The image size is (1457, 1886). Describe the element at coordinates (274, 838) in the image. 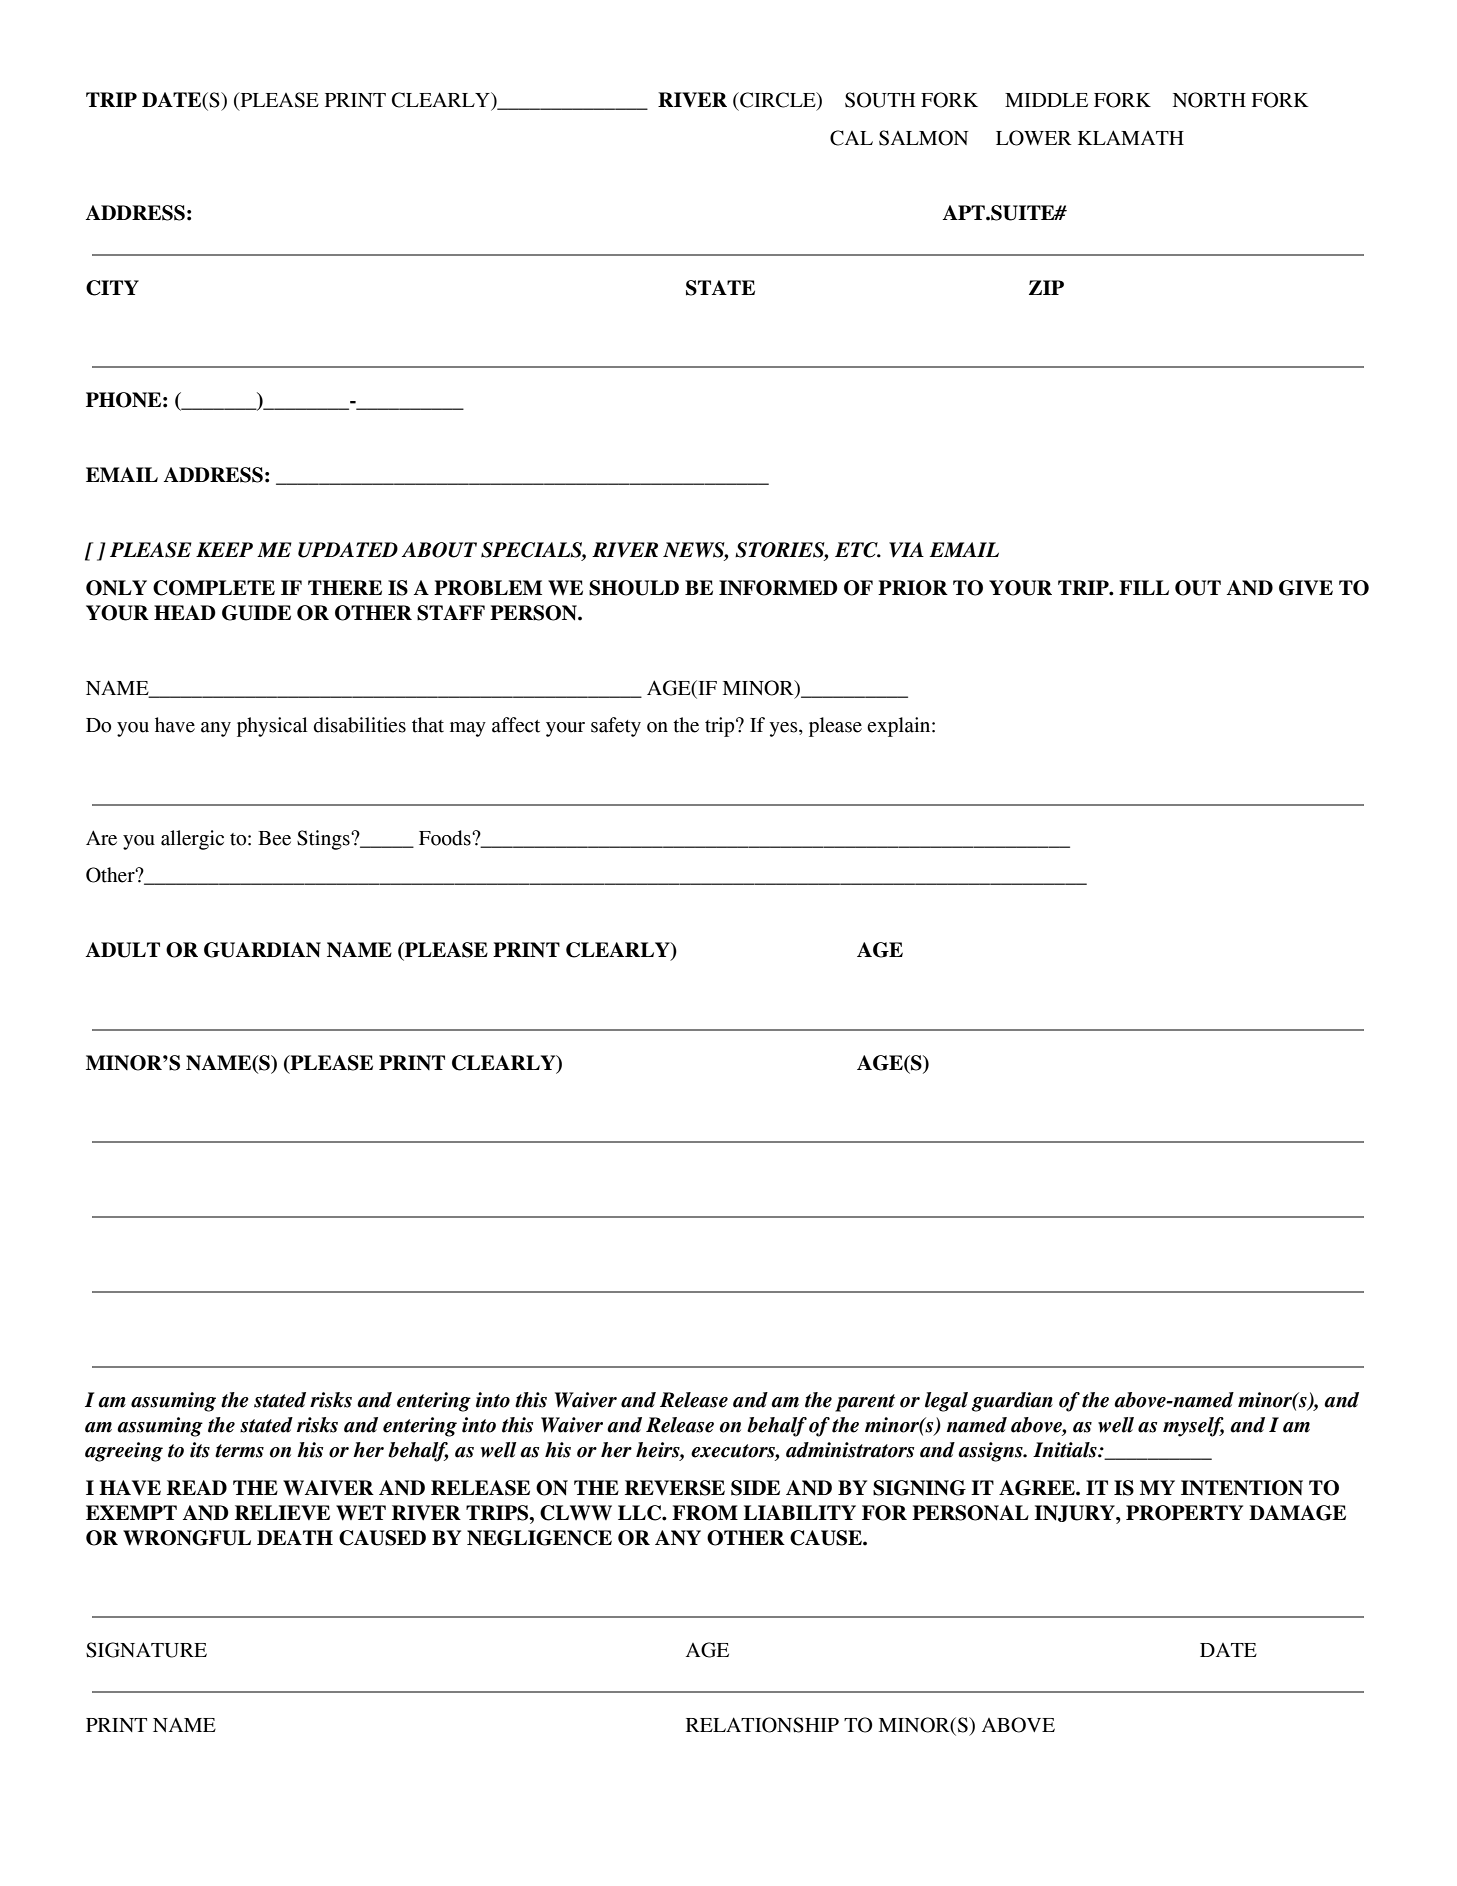

I see `Bee` at that location.
